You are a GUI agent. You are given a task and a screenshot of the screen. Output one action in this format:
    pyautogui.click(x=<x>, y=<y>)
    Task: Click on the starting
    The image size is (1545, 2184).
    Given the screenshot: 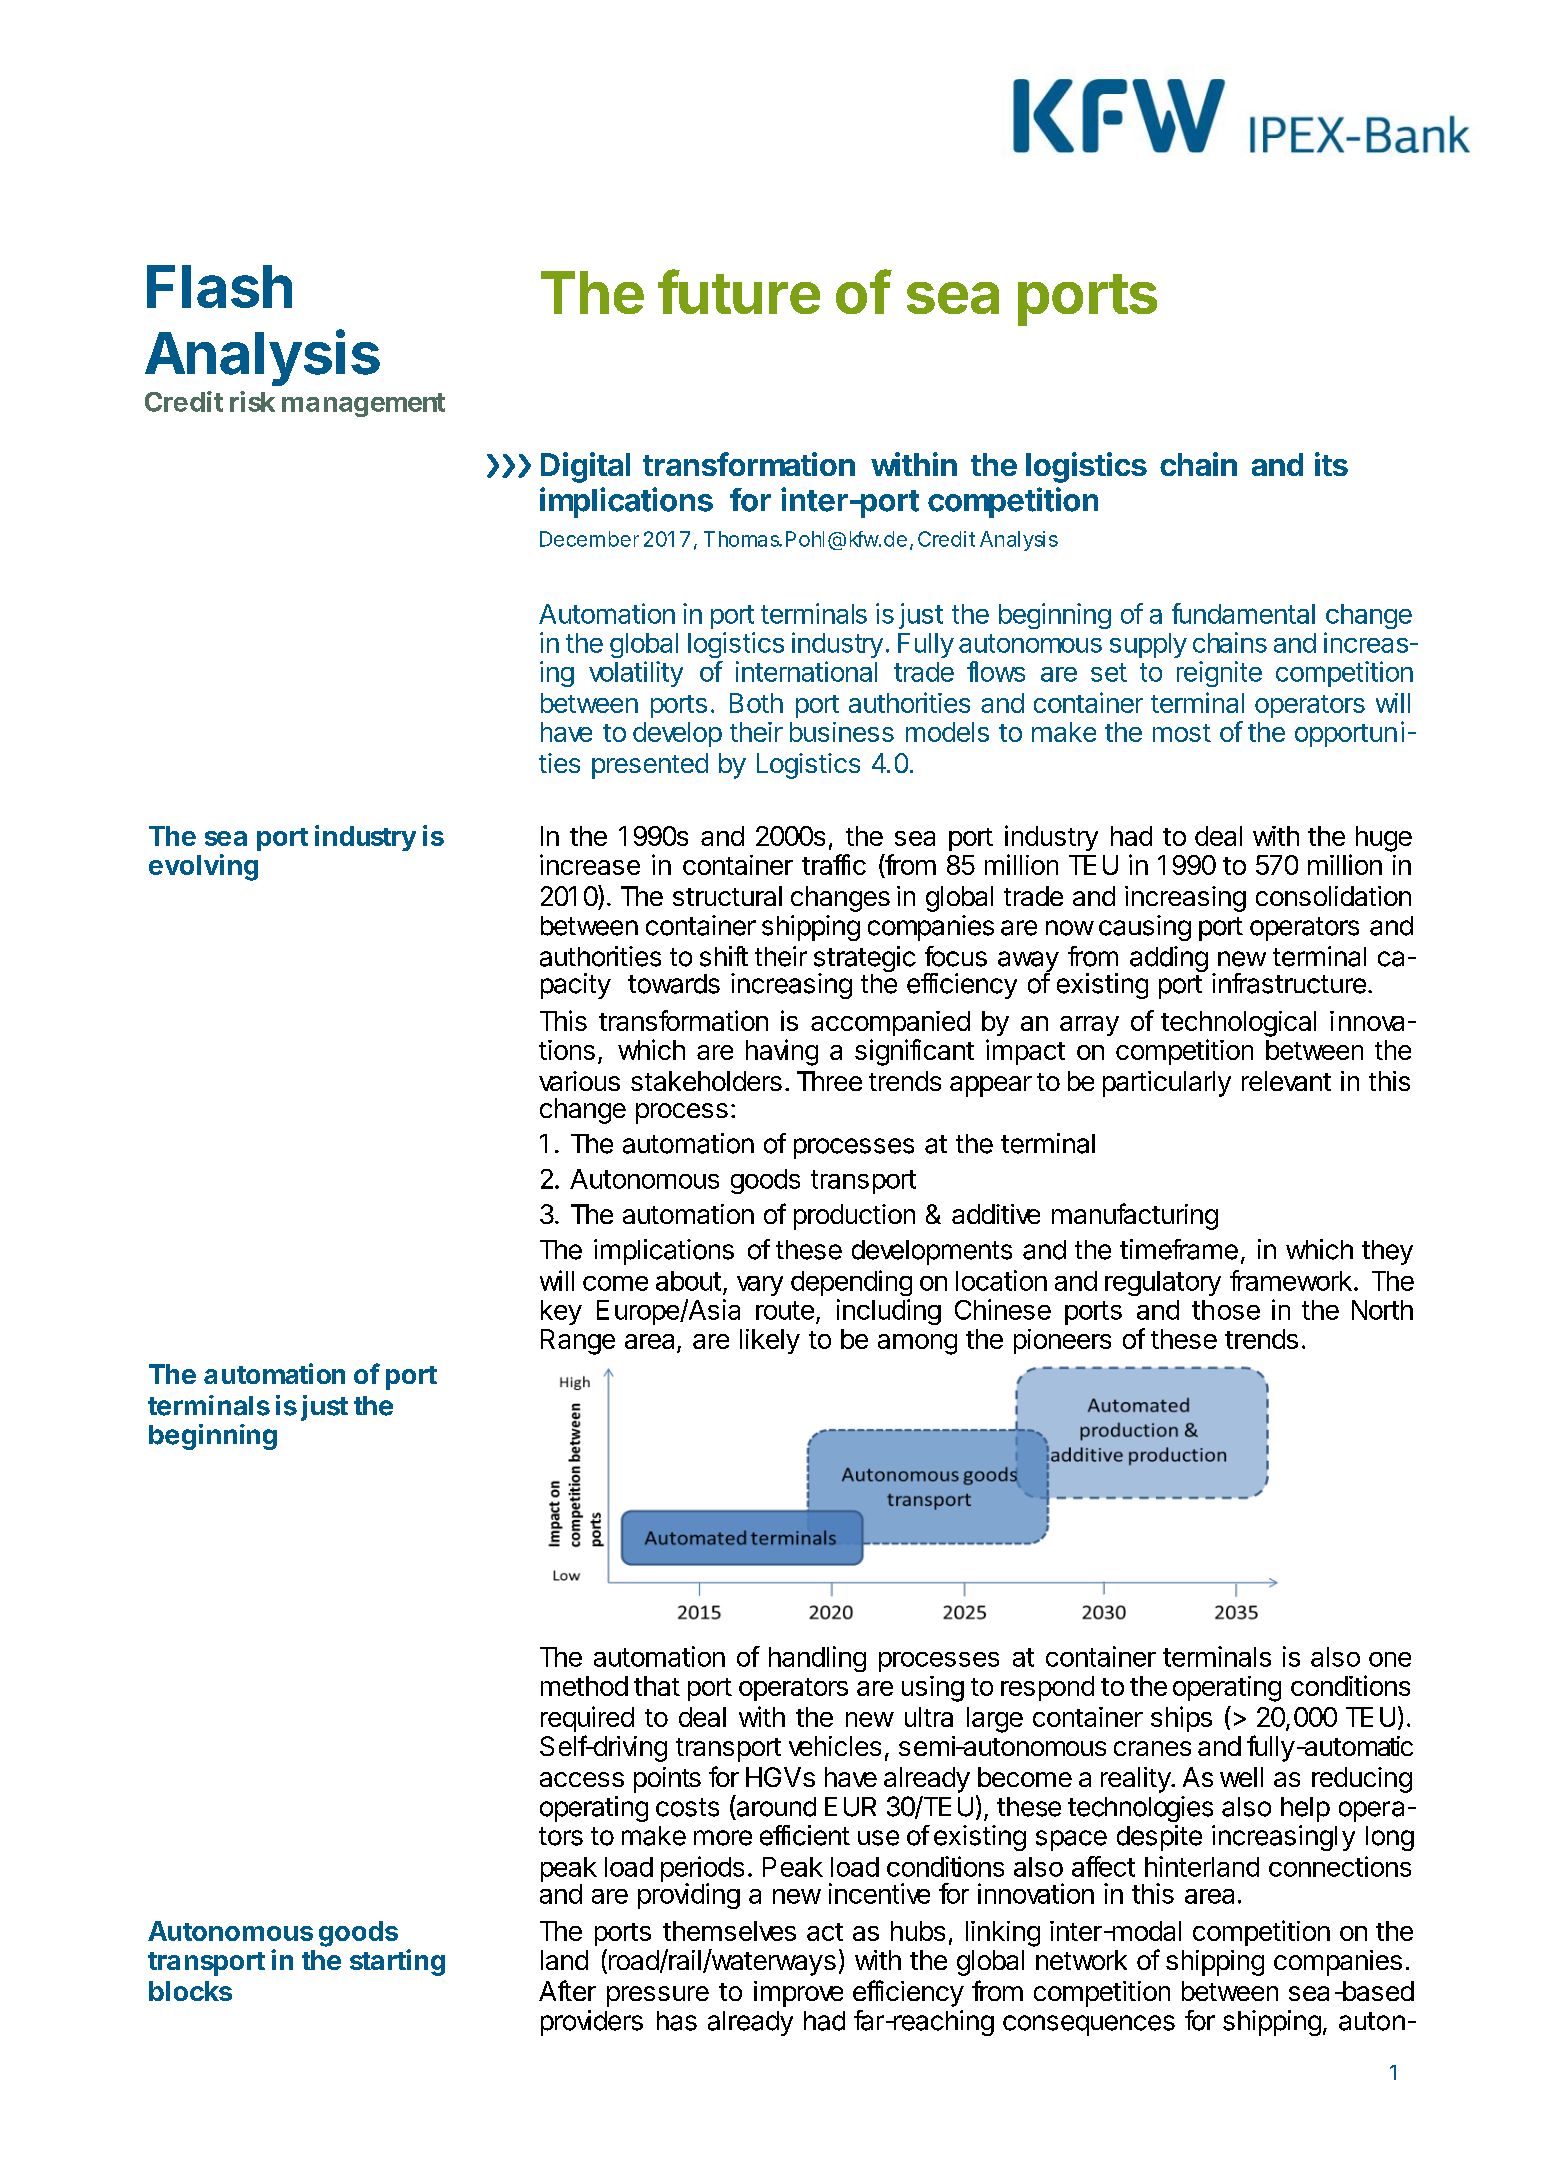 What is the action you would take?
    pyautogui.click(x=397, y=1962)
